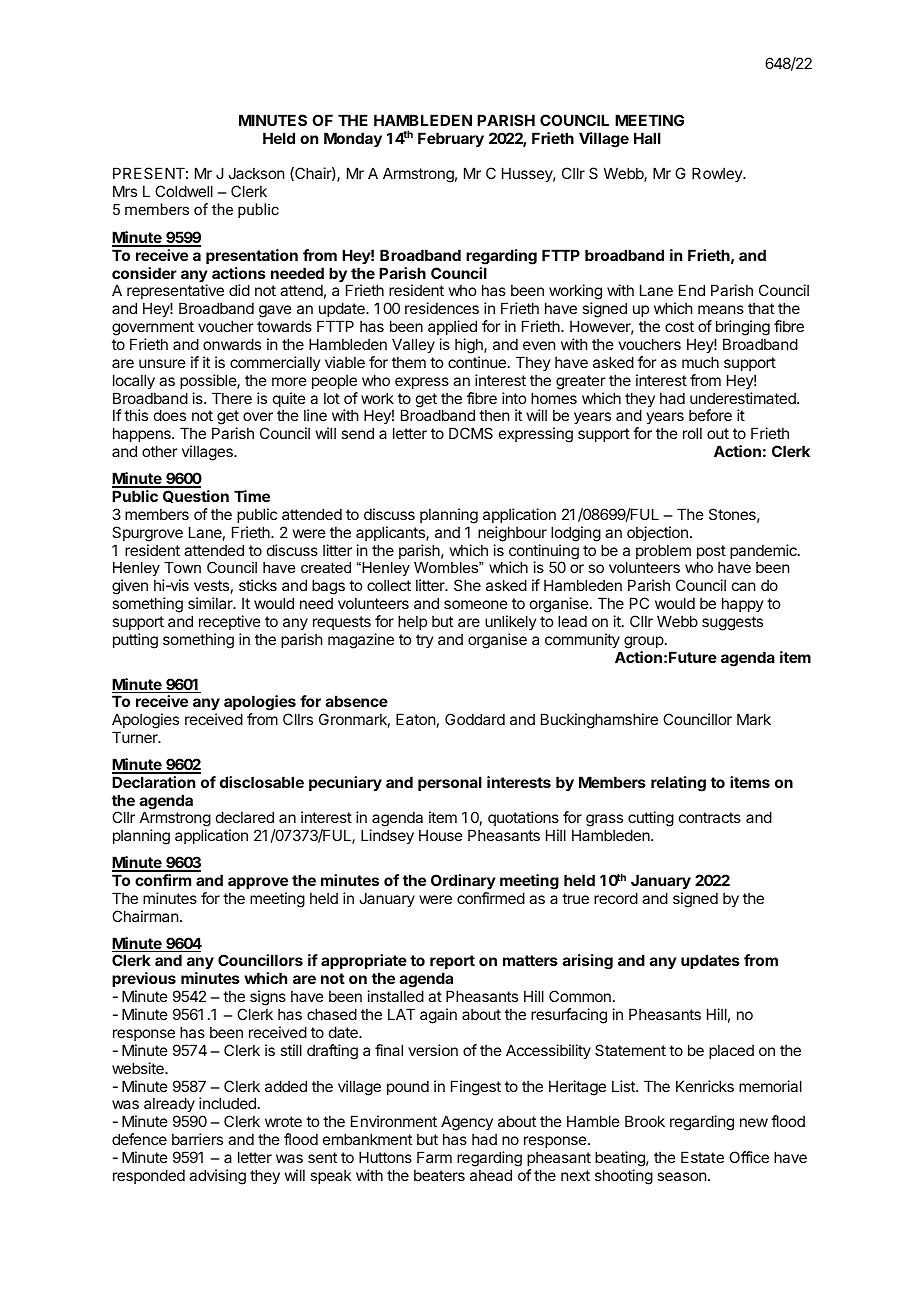  What do you see at coordinates (718, 174) in the page?
I see `Rowley` at bounding box center [718, 174].
